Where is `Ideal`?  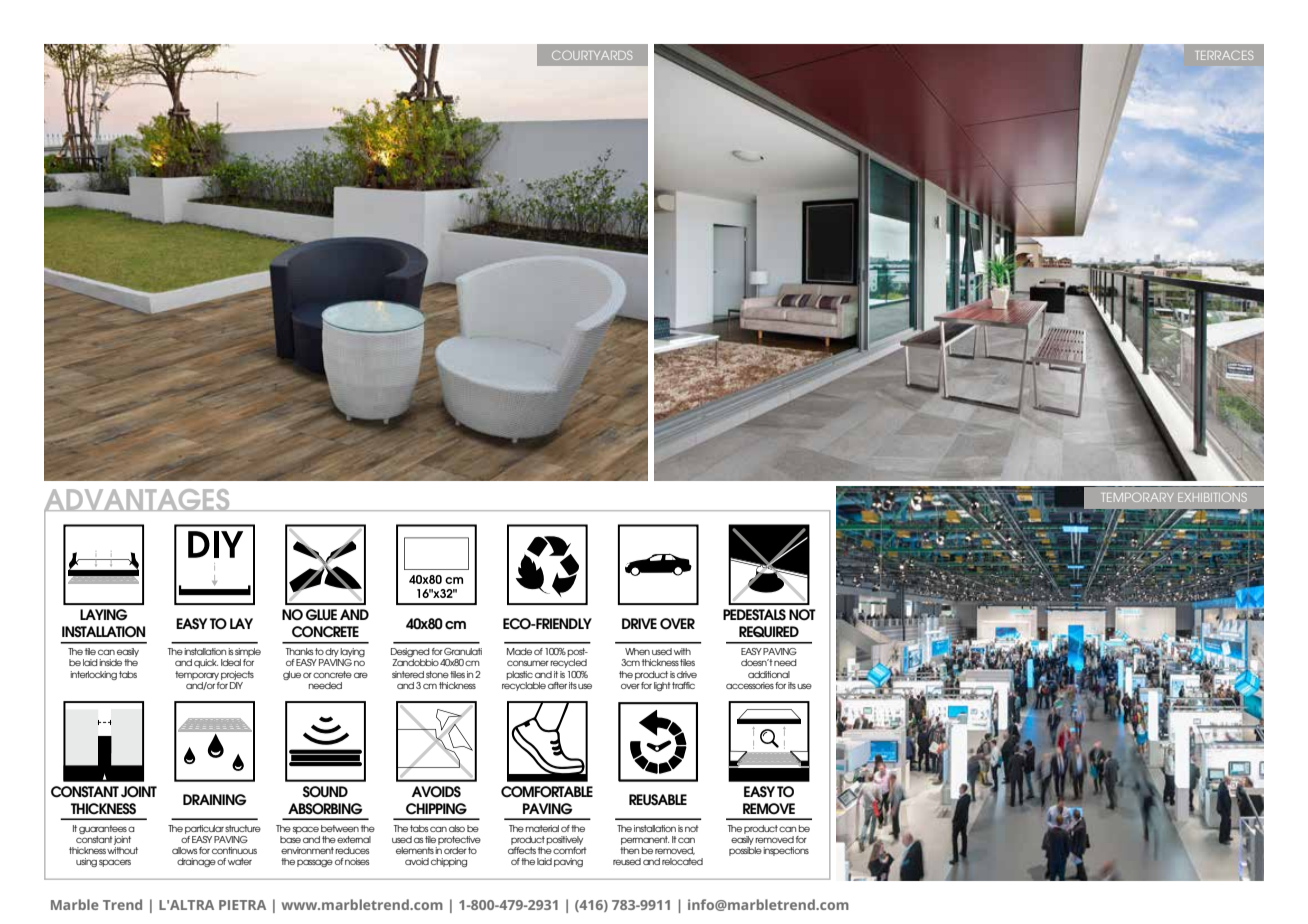
Ideal is located at coordinates (231, 662).
